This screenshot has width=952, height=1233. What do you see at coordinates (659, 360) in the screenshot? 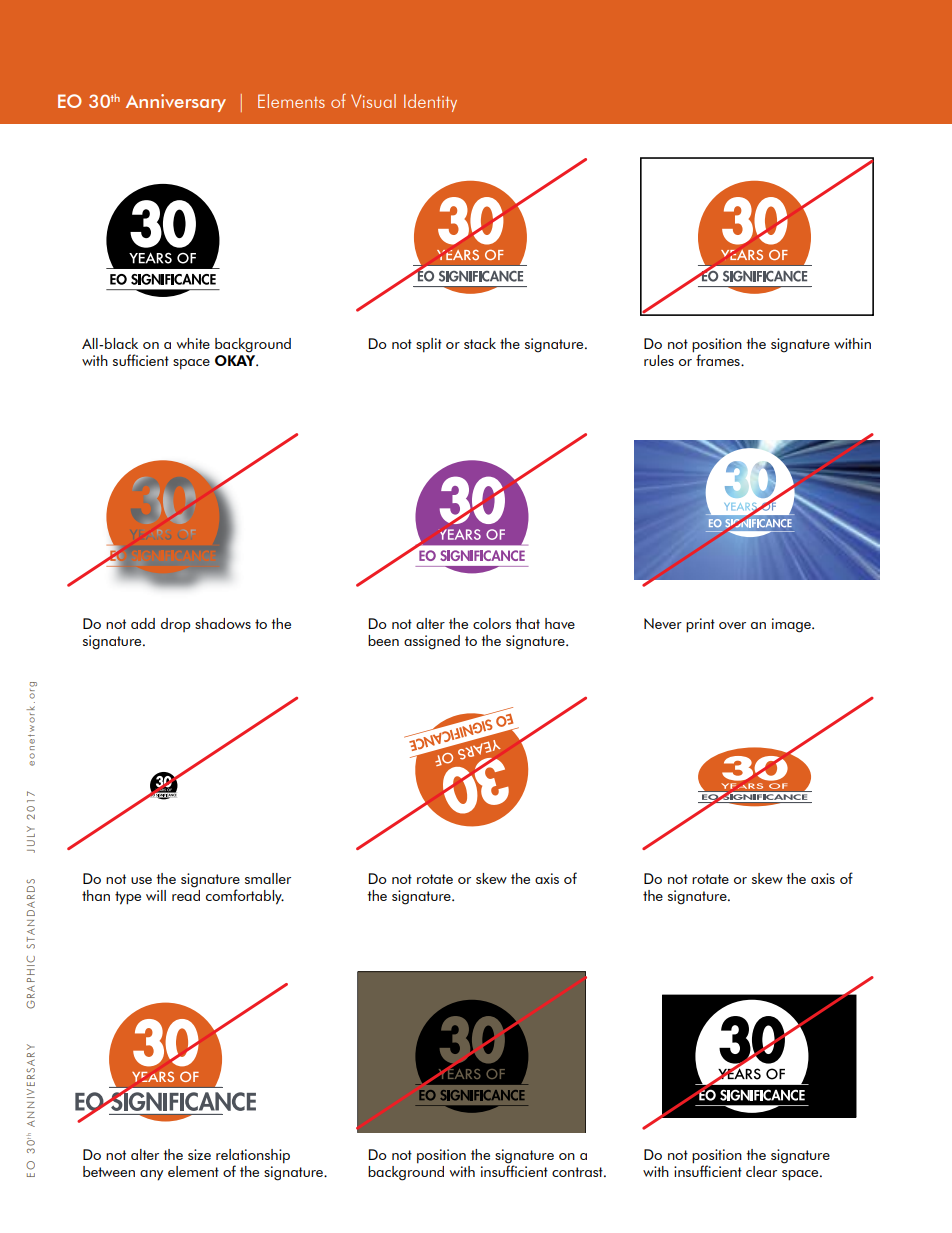
I see `rules` at bounding box center [659, 360].
